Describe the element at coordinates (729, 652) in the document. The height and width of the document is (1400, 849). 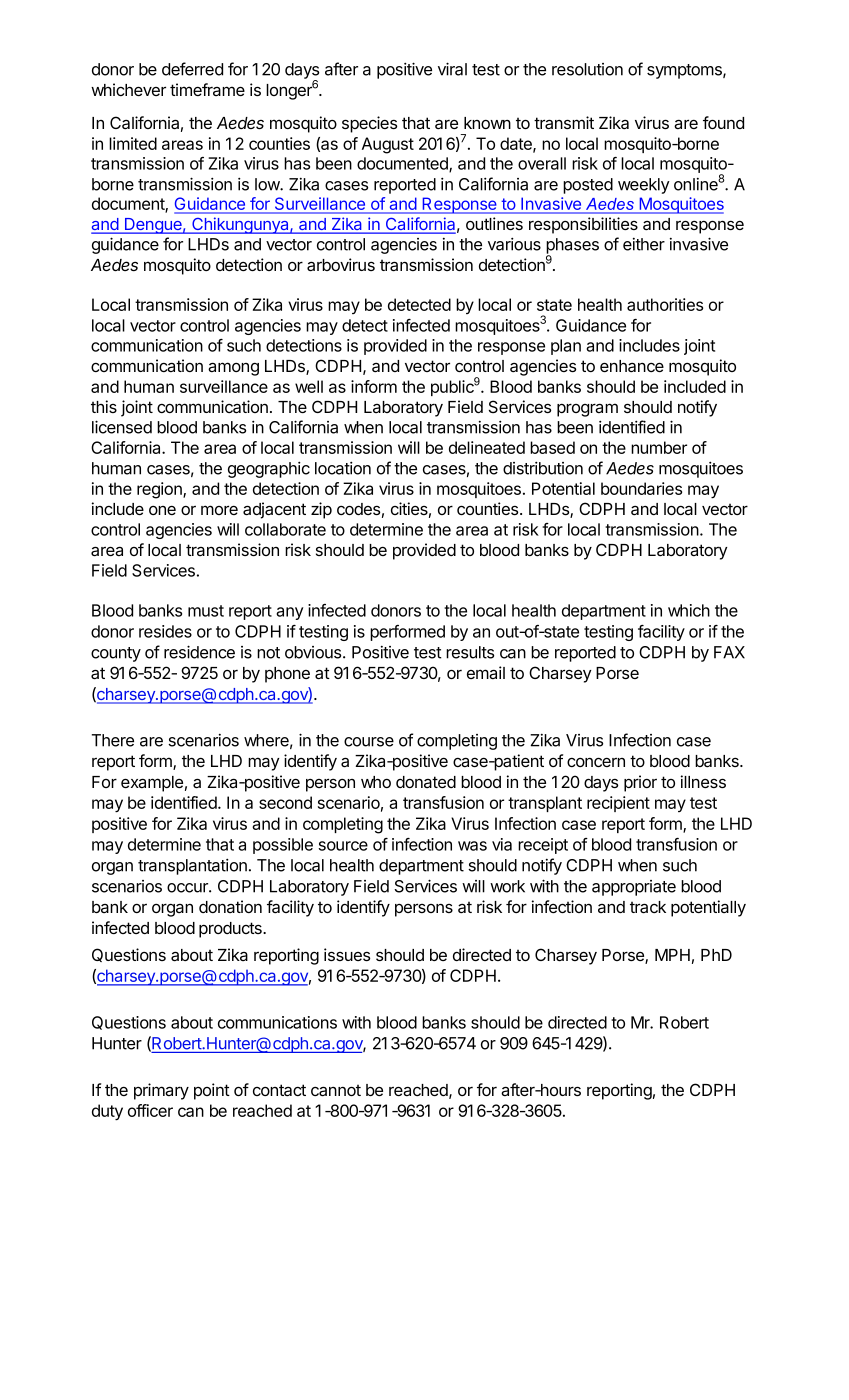
I see `FAX` at that location.
